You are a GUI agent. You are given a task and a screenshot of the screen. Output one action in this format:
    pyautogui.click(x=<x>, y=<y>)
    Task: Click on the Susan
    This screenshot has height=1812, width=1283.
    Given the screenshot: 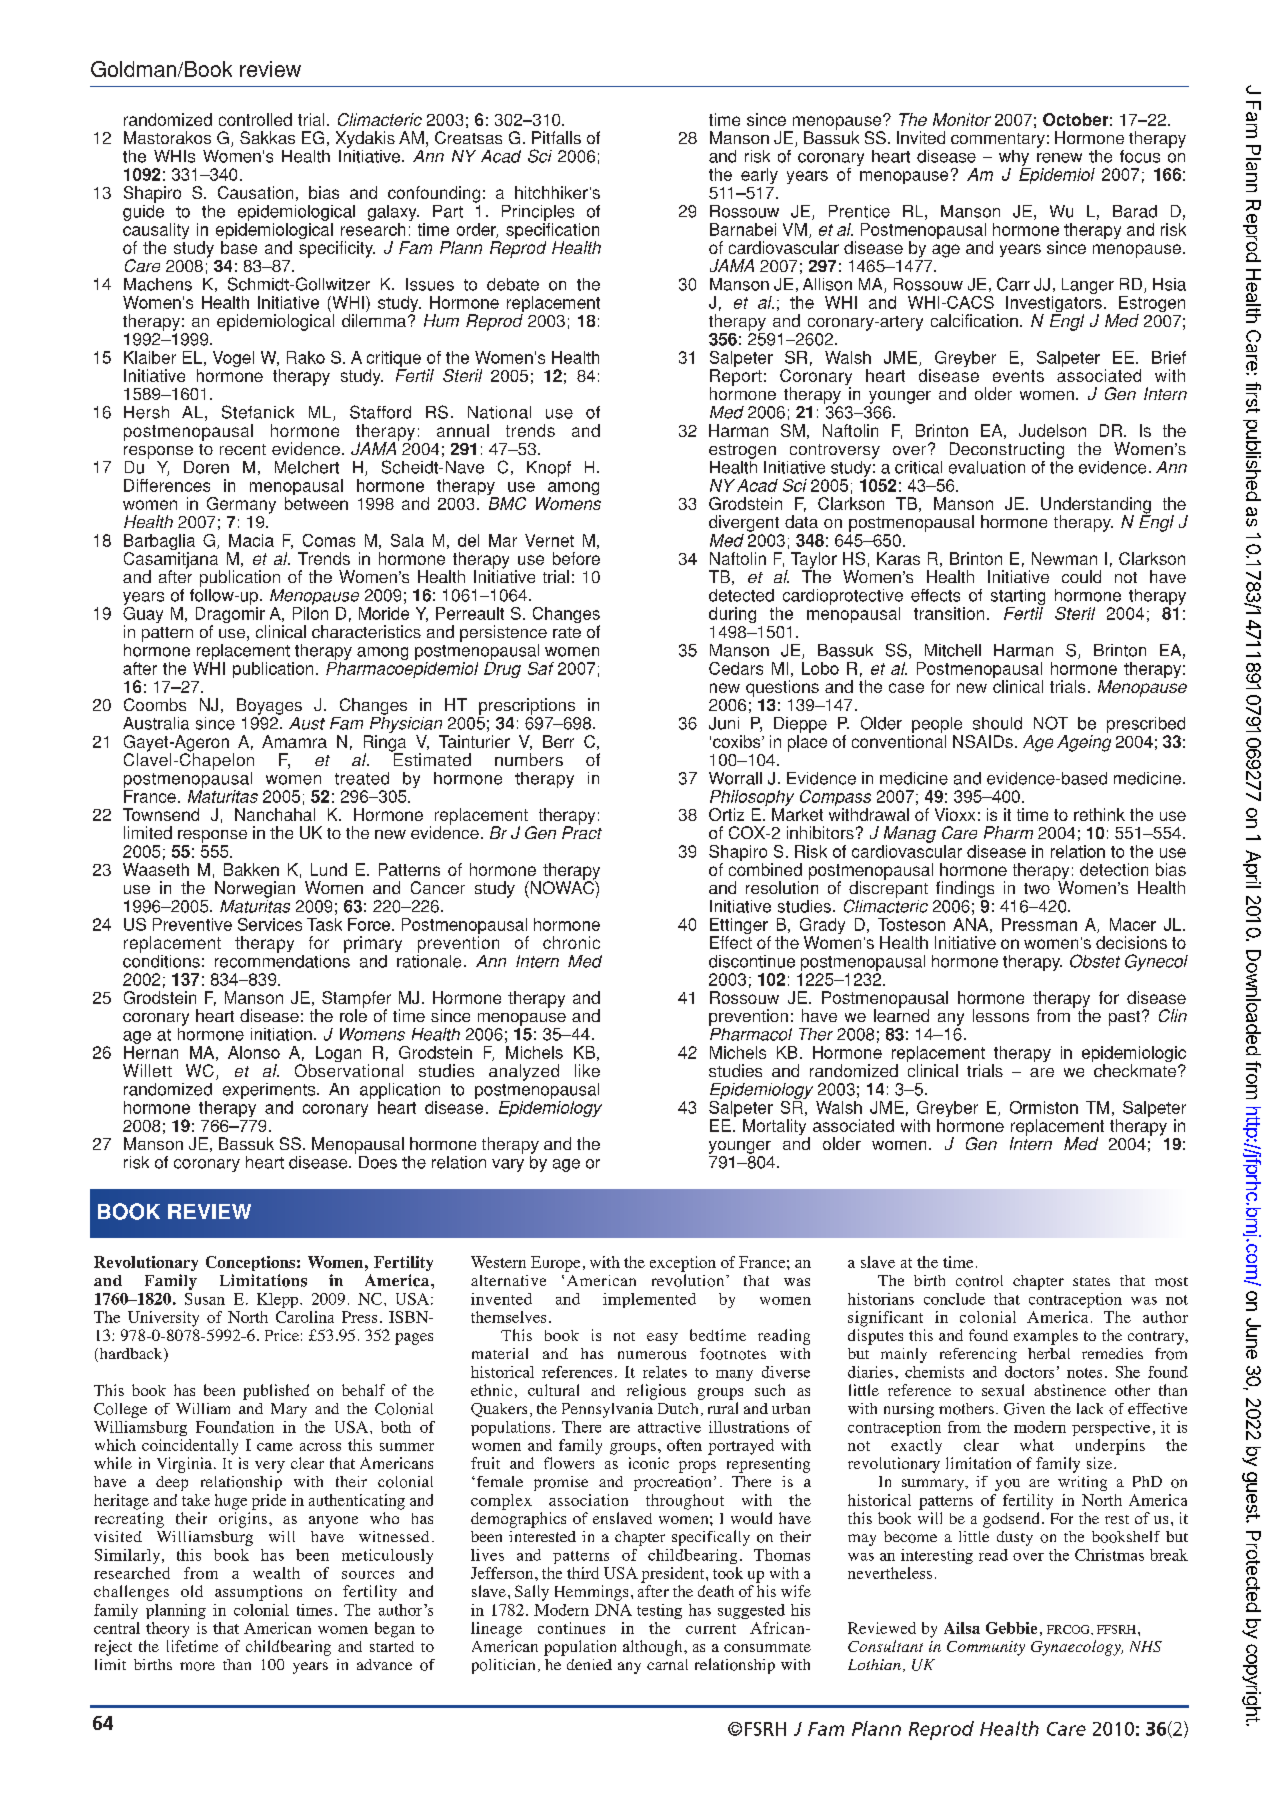 What is the action you would take?
    pyautogui.click(x=205, y=1299)
